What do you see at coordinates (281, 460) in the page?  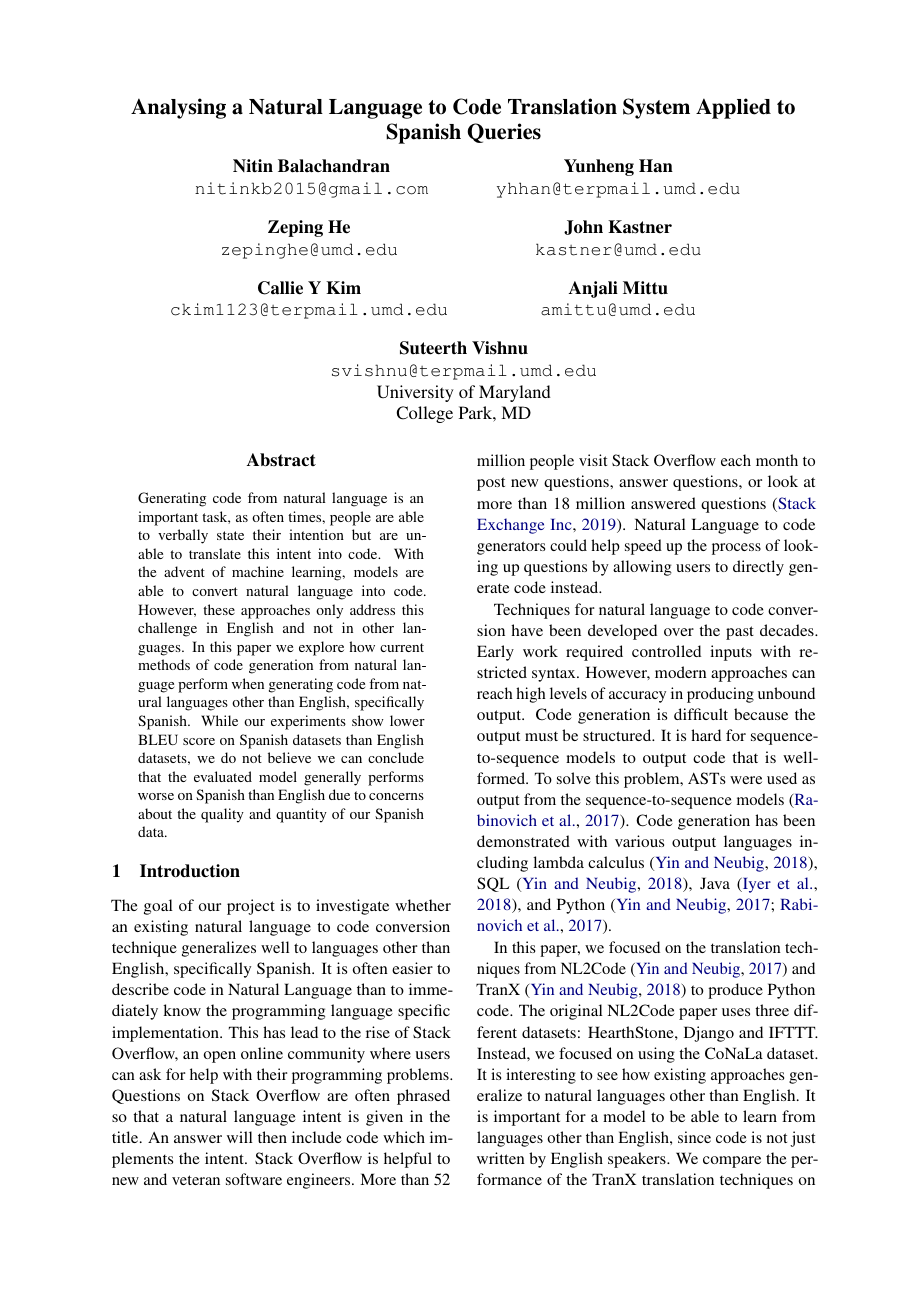 I see `Abstract` at bounding box center [281, 460].
